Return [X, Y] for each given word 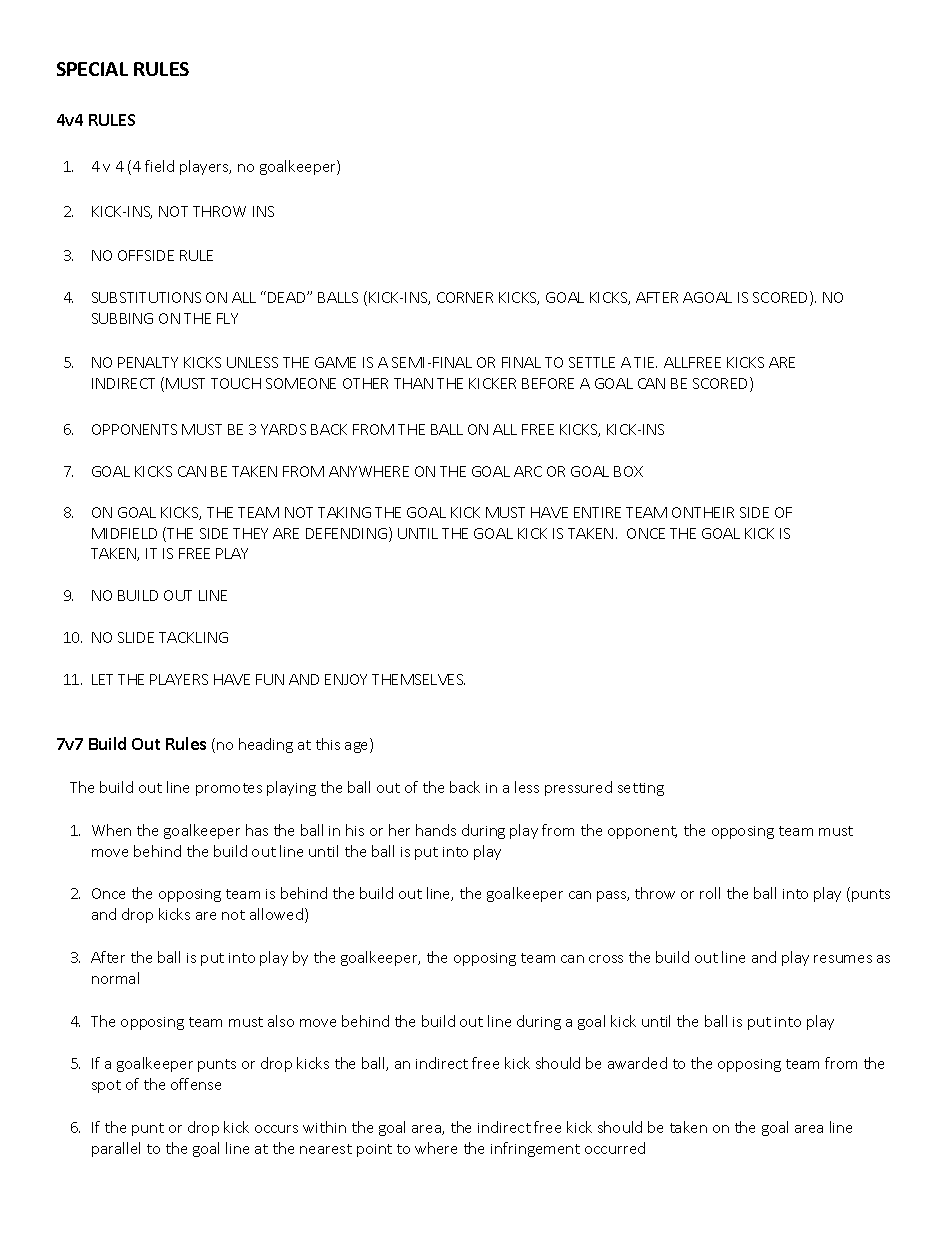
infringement [535, 1149]
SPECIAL [92, 69]
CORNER [465, 297]
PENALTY [148, 362]
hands [436, 830]
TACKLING [193, 637]
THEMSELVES [418, 679]
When [111, 830]
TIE [645, 362]
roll [710, 893]
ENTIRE [597, 512]
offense [196, 1084]
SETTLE [592, 362]
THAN [413, 383]
